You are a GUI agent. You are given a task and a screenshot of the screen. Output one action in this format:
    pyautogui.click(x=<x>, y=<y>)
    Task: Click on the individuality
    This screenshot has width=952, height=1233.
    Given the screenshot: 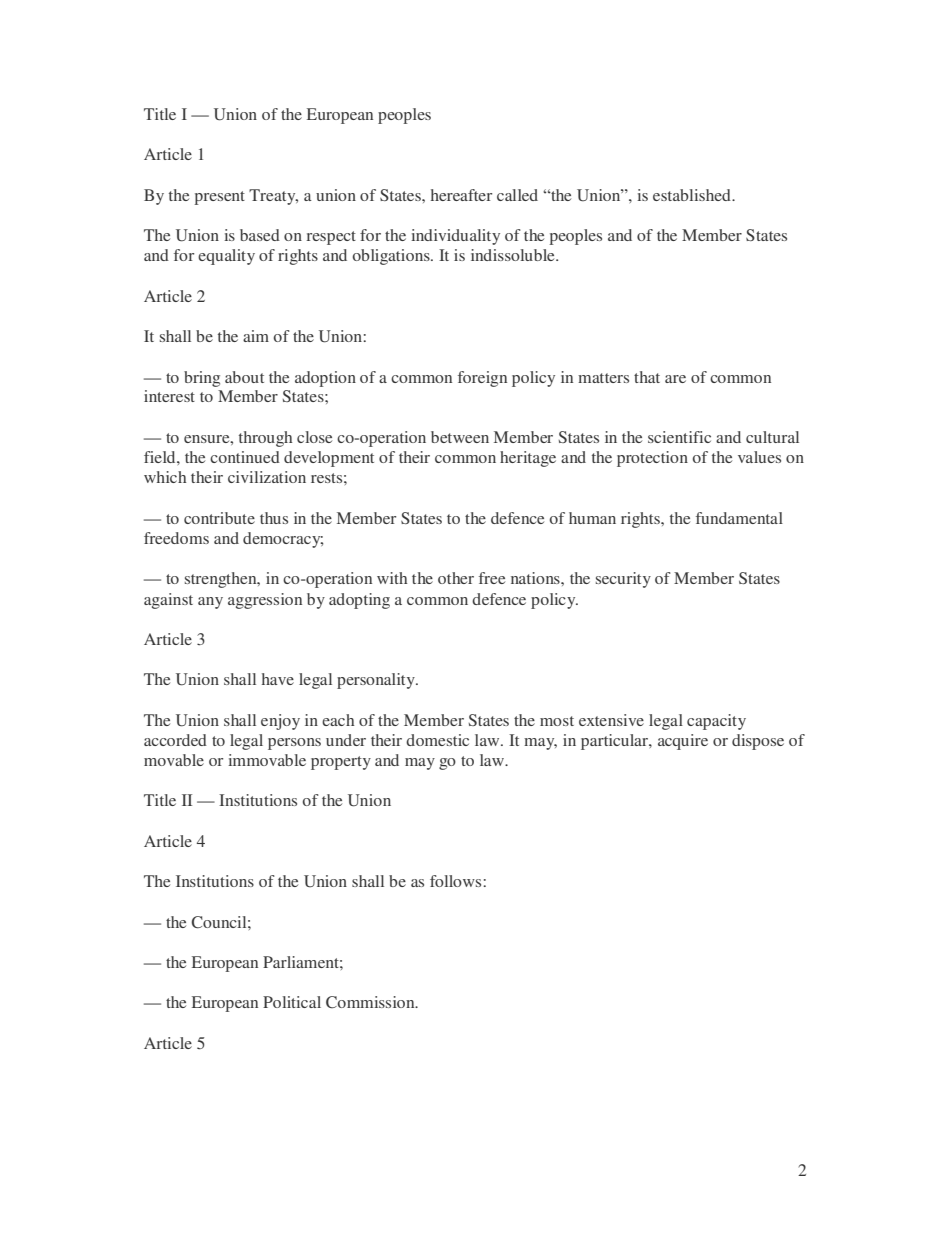 What is the action you would take?
    pyautogui.click(x=455, y=237)
